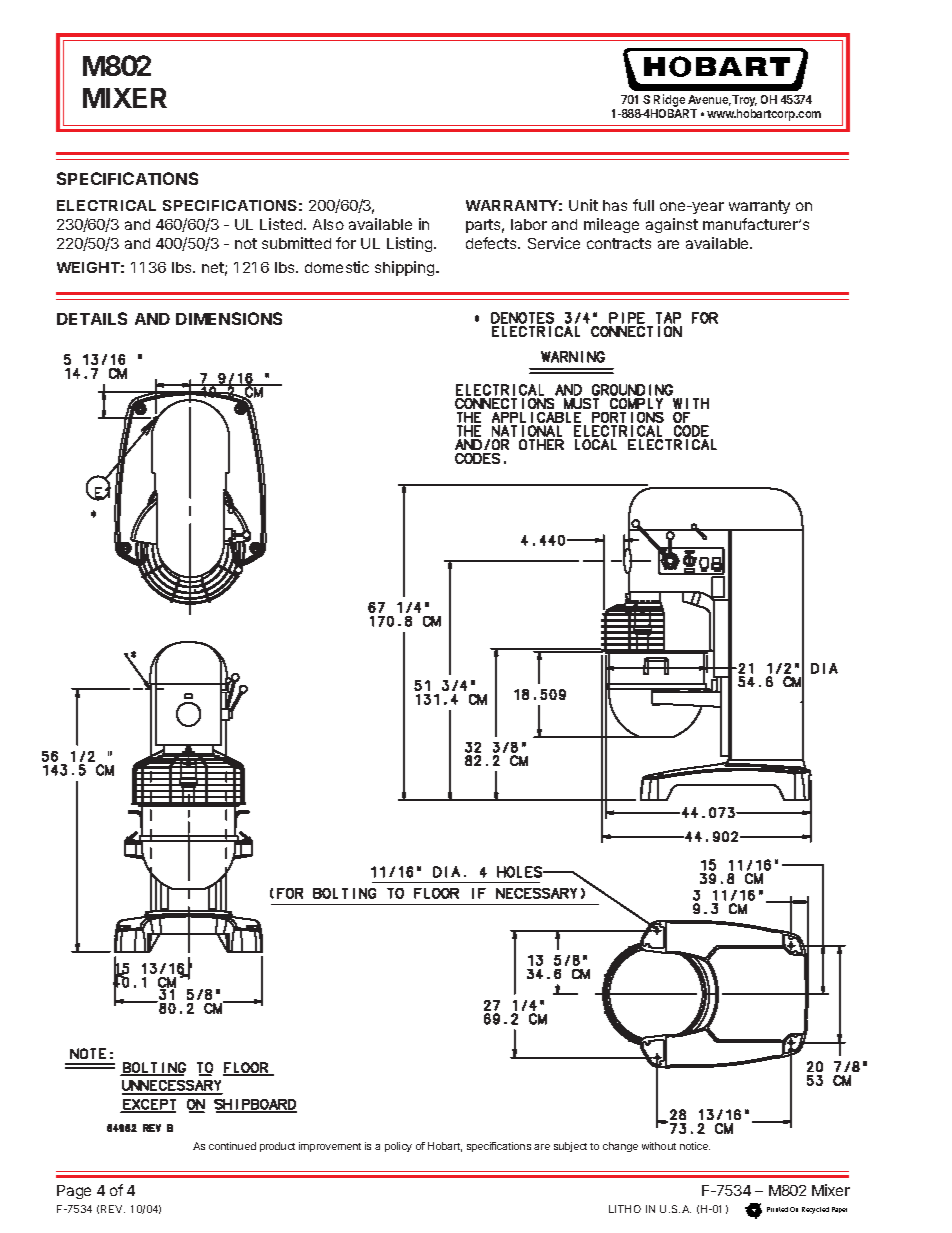 The width and height of the page is (952, 1233). Describe the element at coordinates (404, 268) in the page. I see `shipping` at that location.
